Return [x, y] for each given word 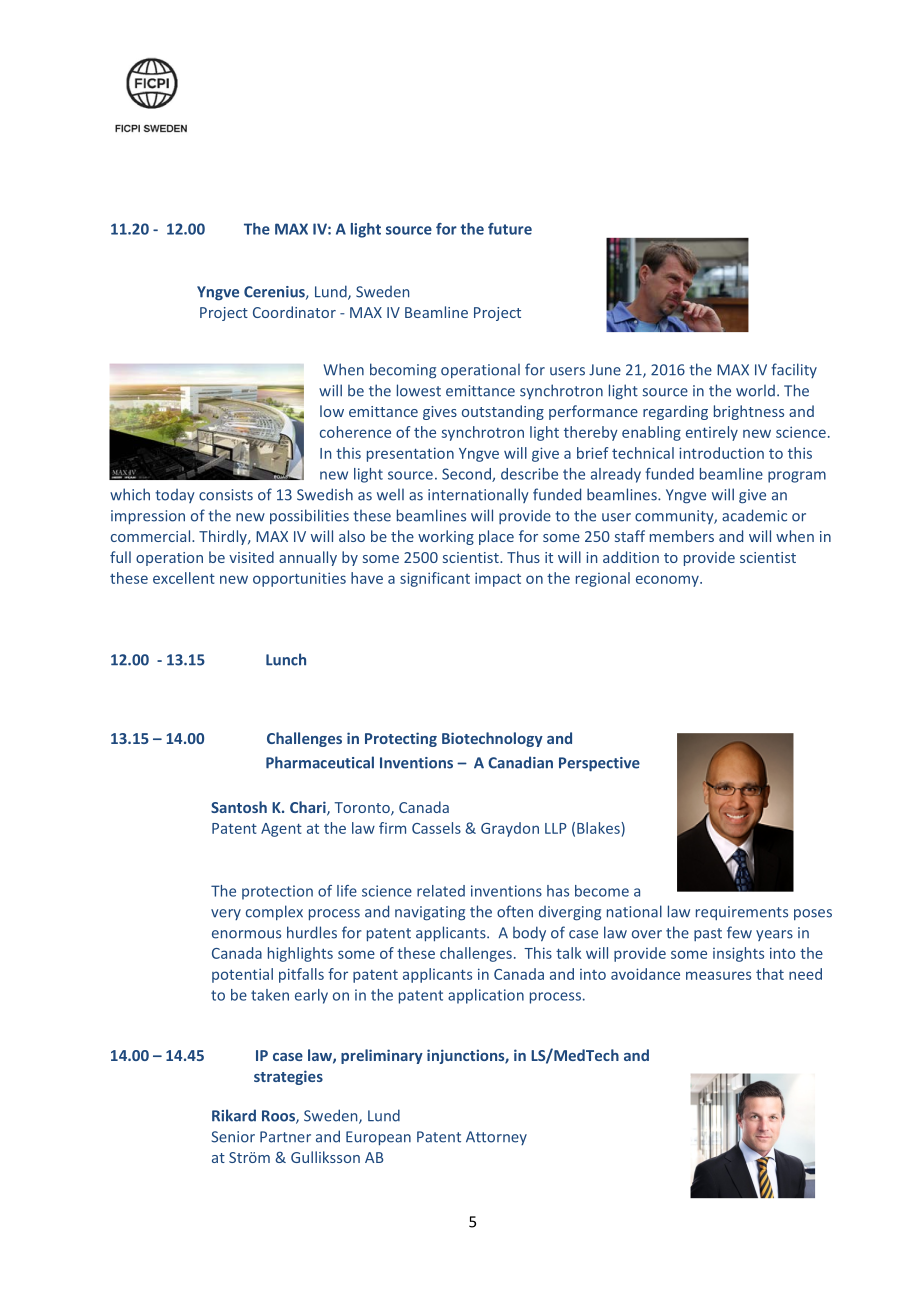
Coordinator [294, 312]
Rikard [234, 1115]
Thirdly [224, 537]
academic [754, 515]
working [446, 537]
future [510, 229]
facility [794, 370]
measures [718, 975]
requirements [742, 913]
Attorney [496, 1138]
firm [392, 828]
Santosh [239, 807]
